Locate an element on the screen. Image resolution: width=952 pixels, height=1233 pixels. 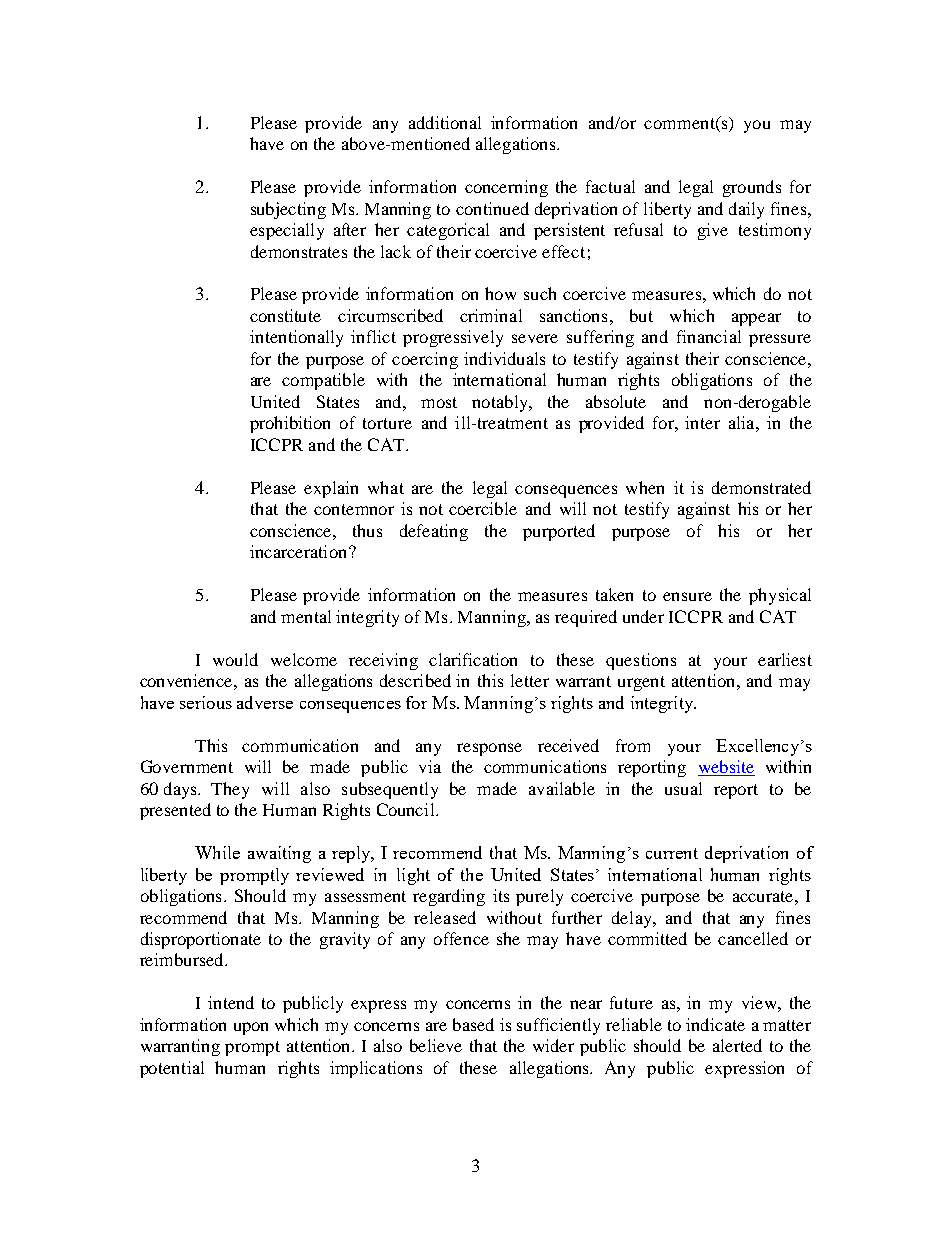
financial is located at coordinates (709, 336).
